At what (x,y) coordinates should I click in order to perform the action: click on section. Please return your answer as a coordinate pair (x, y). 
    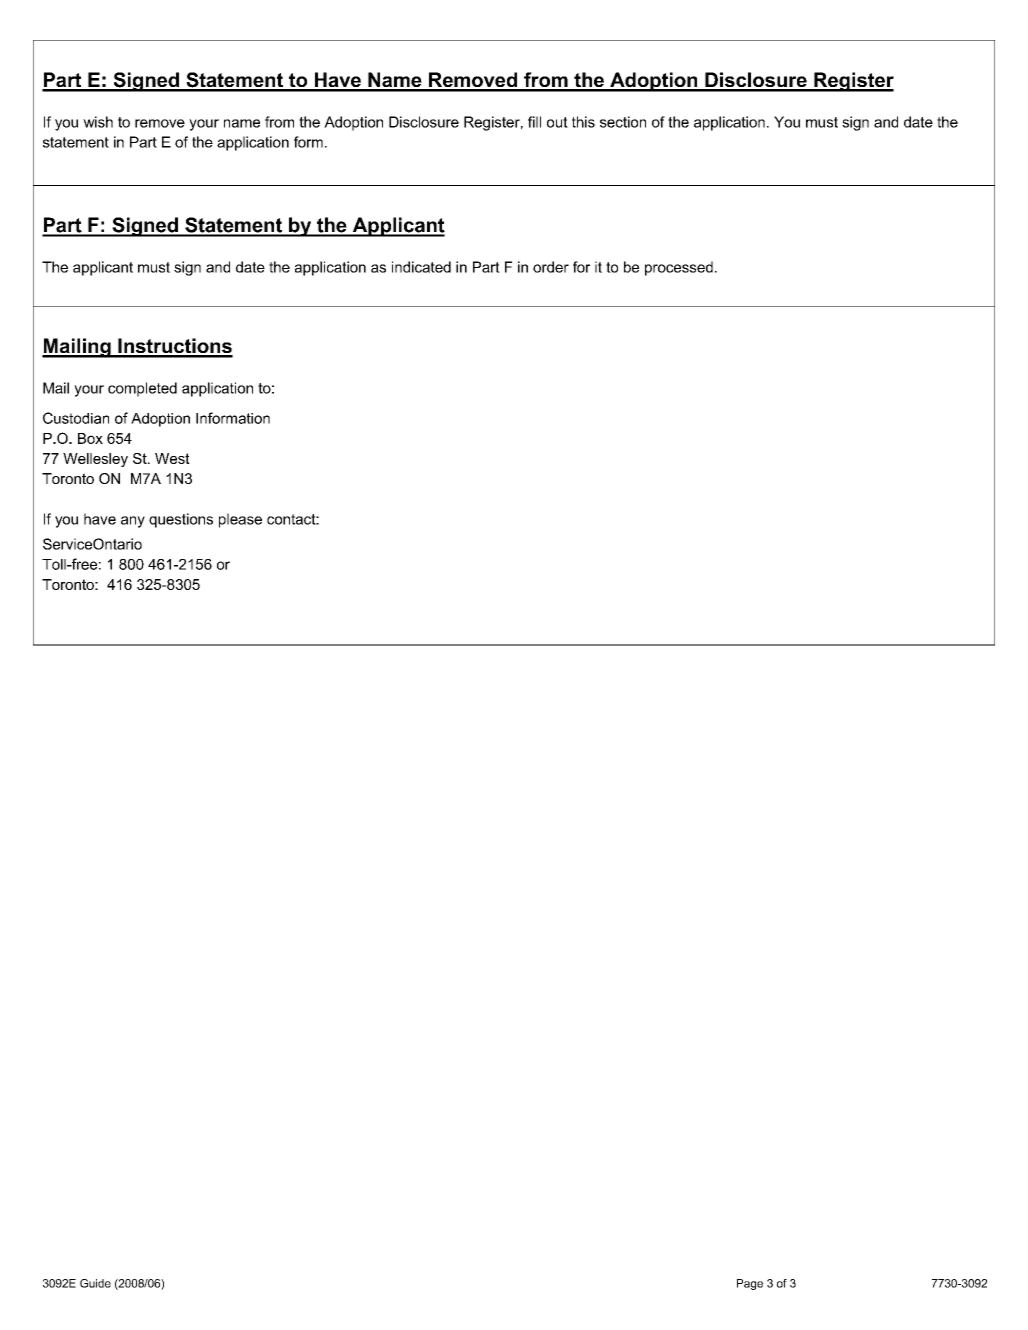
    Looking at the image, I should click on (623, 122).
